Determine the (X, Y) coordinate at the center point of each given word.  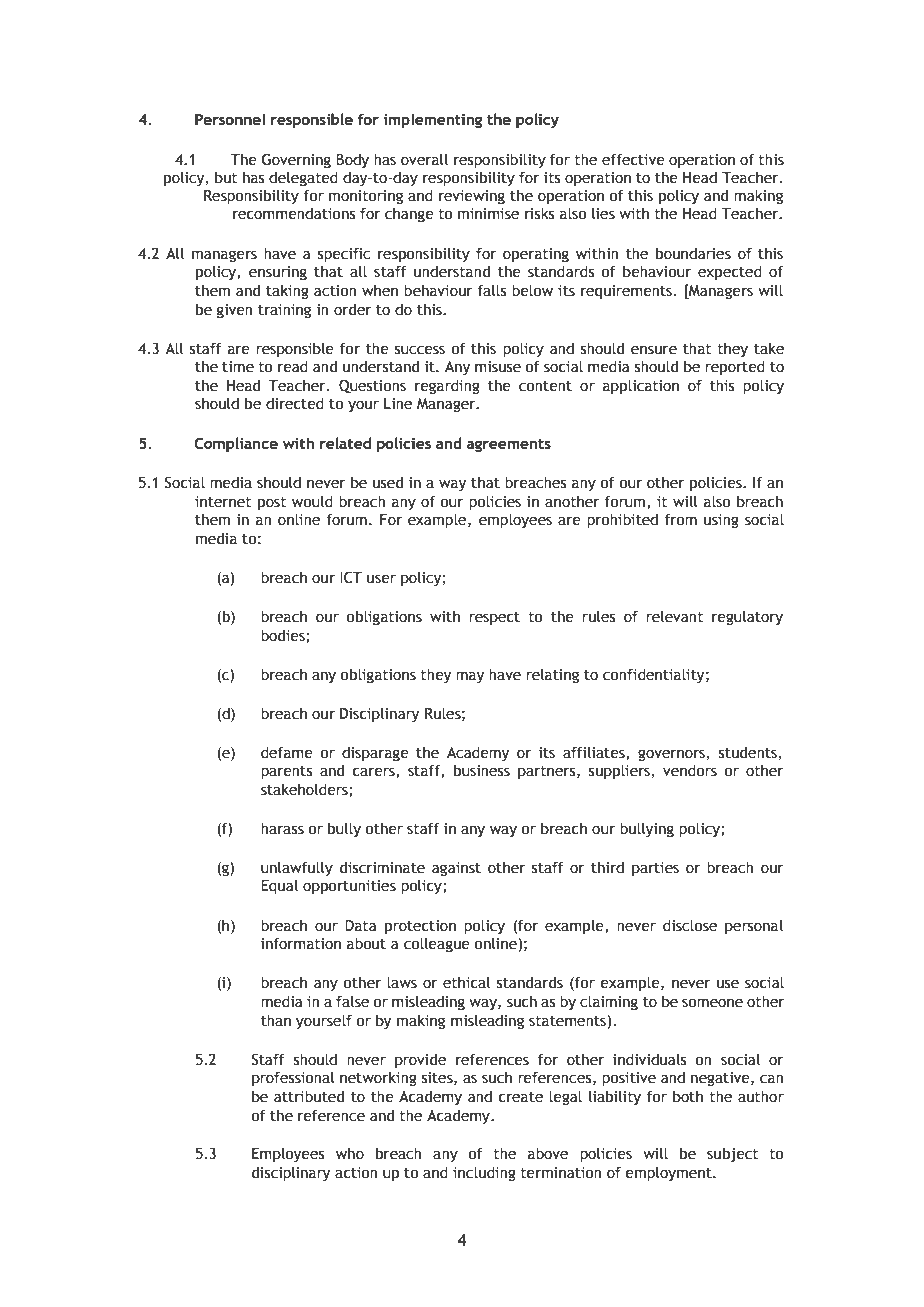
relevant (674, 616)
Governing (296, 160)
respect (494, 618)
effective (633, 159)
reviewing (472, 197)
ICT (351, 577)
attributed (309, 1096)
